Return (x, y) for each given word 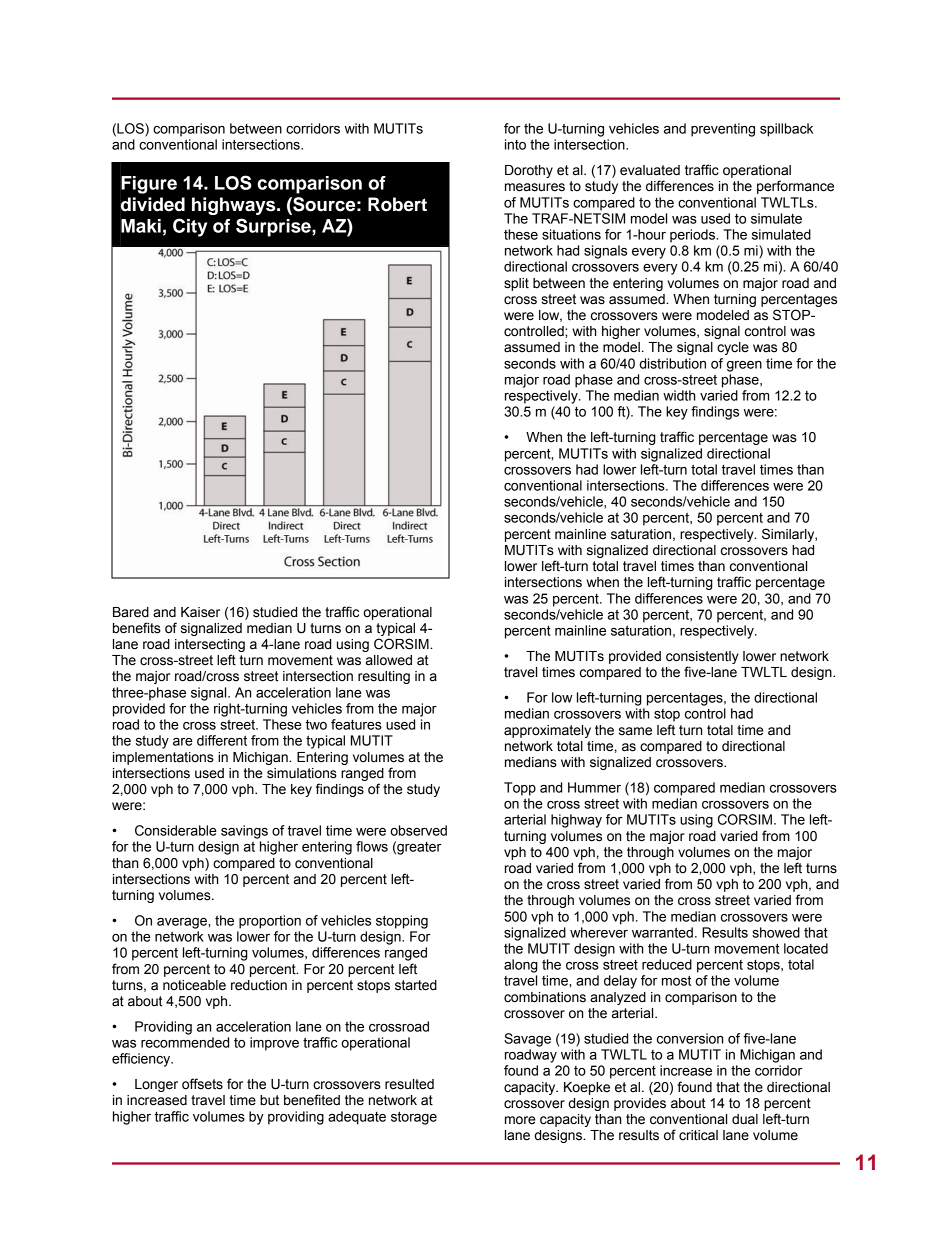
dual (745, 1119)
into (515, 144)
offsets (202, 1084)
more (520, 1120)
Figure (149, 185)
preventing (723, 130)
